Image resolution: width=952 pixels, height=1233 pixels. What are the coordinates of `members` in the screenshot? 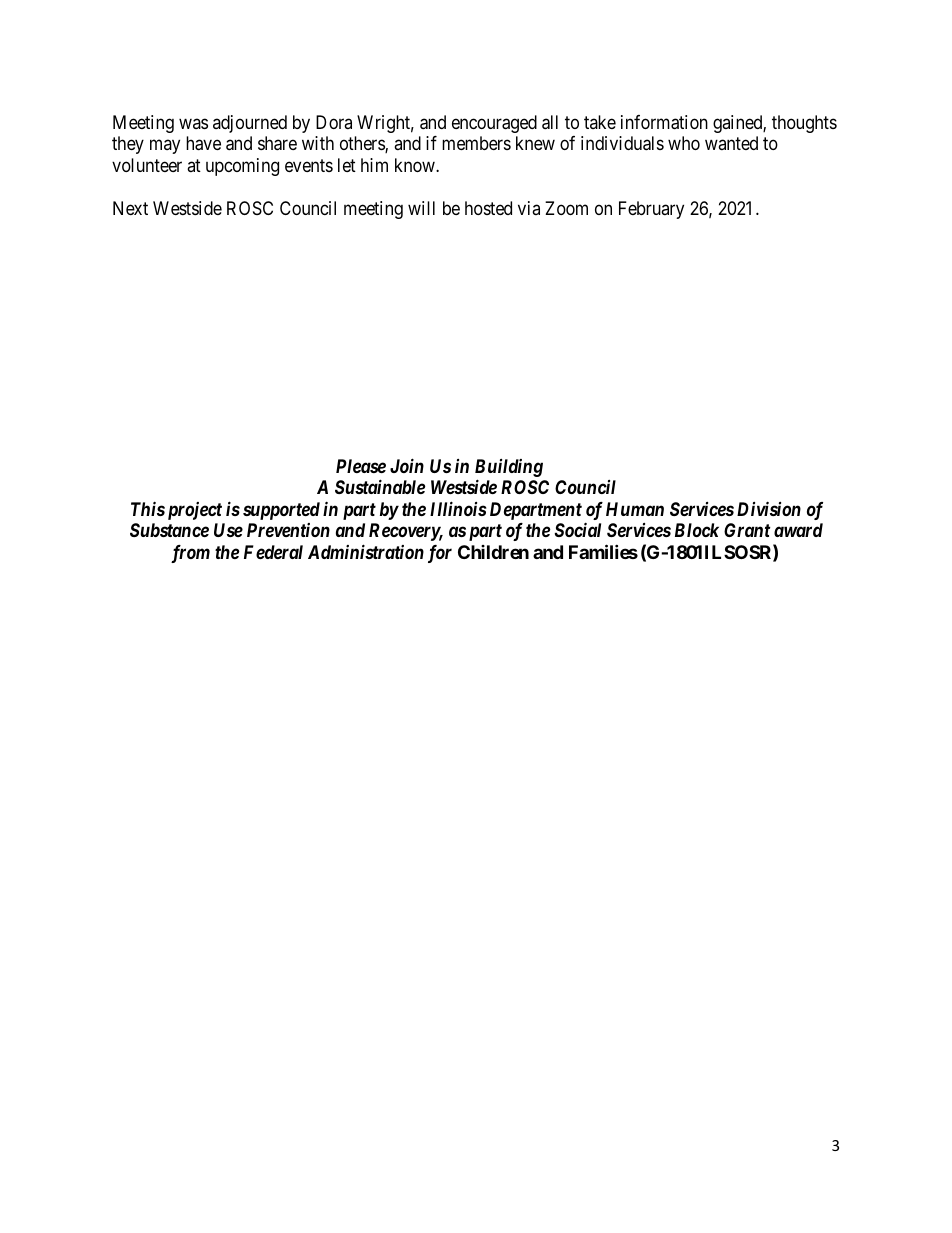 It's located at (476, 143).
